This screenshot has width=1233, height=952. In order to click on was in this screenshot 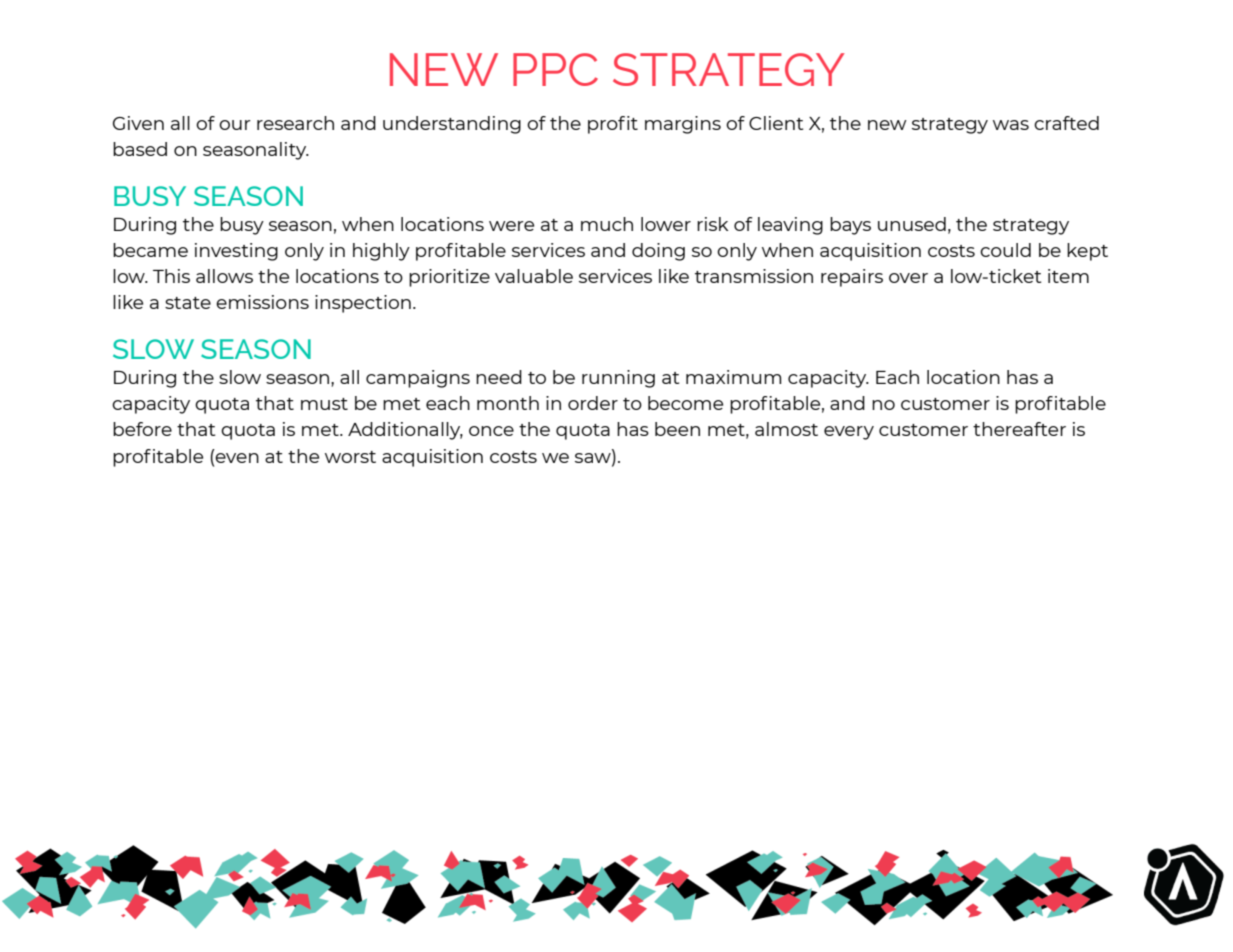, I will do `click(1011, 125)`.
